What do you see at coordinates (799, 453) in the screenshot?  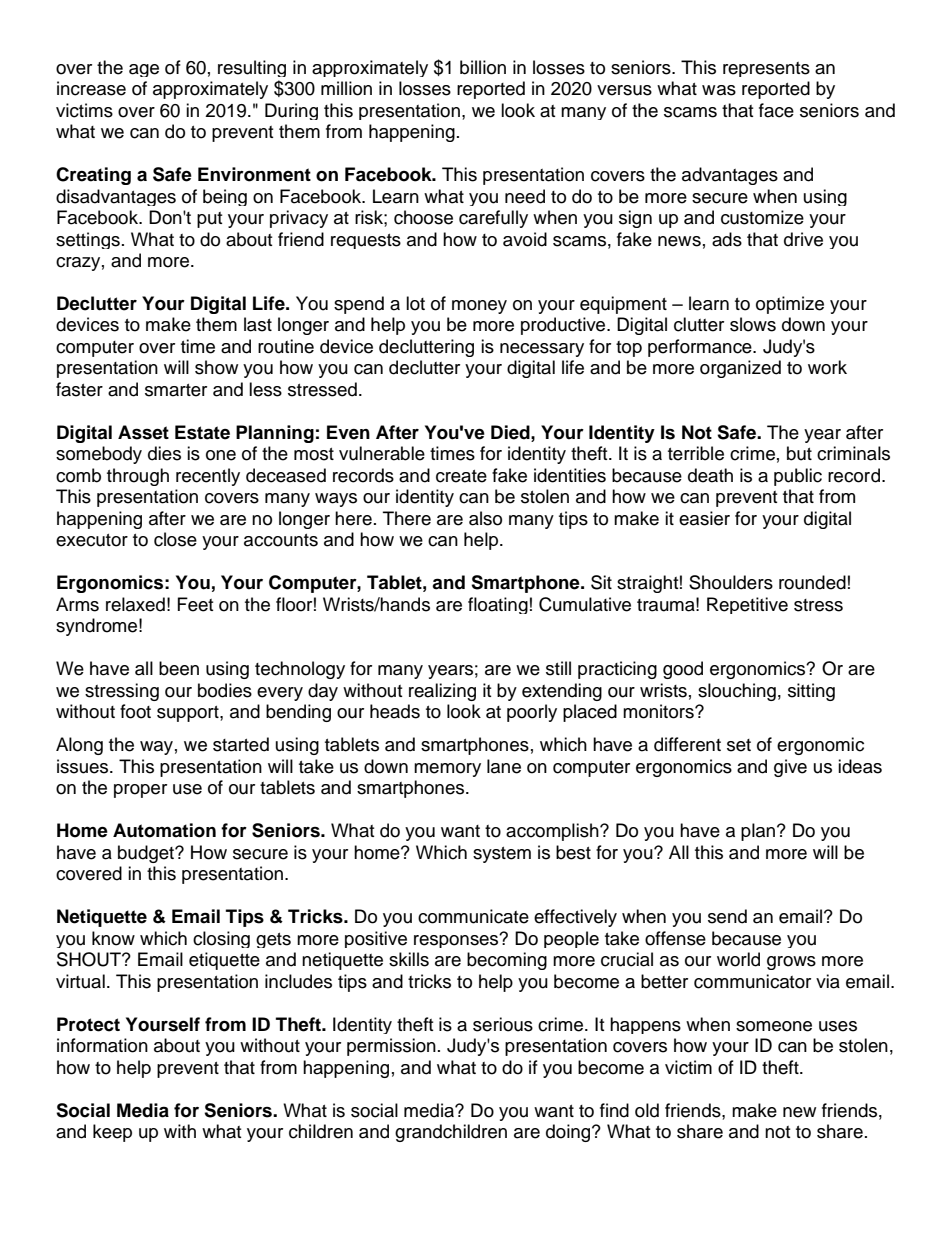 I see `but` at bounding box center [799, 453].
